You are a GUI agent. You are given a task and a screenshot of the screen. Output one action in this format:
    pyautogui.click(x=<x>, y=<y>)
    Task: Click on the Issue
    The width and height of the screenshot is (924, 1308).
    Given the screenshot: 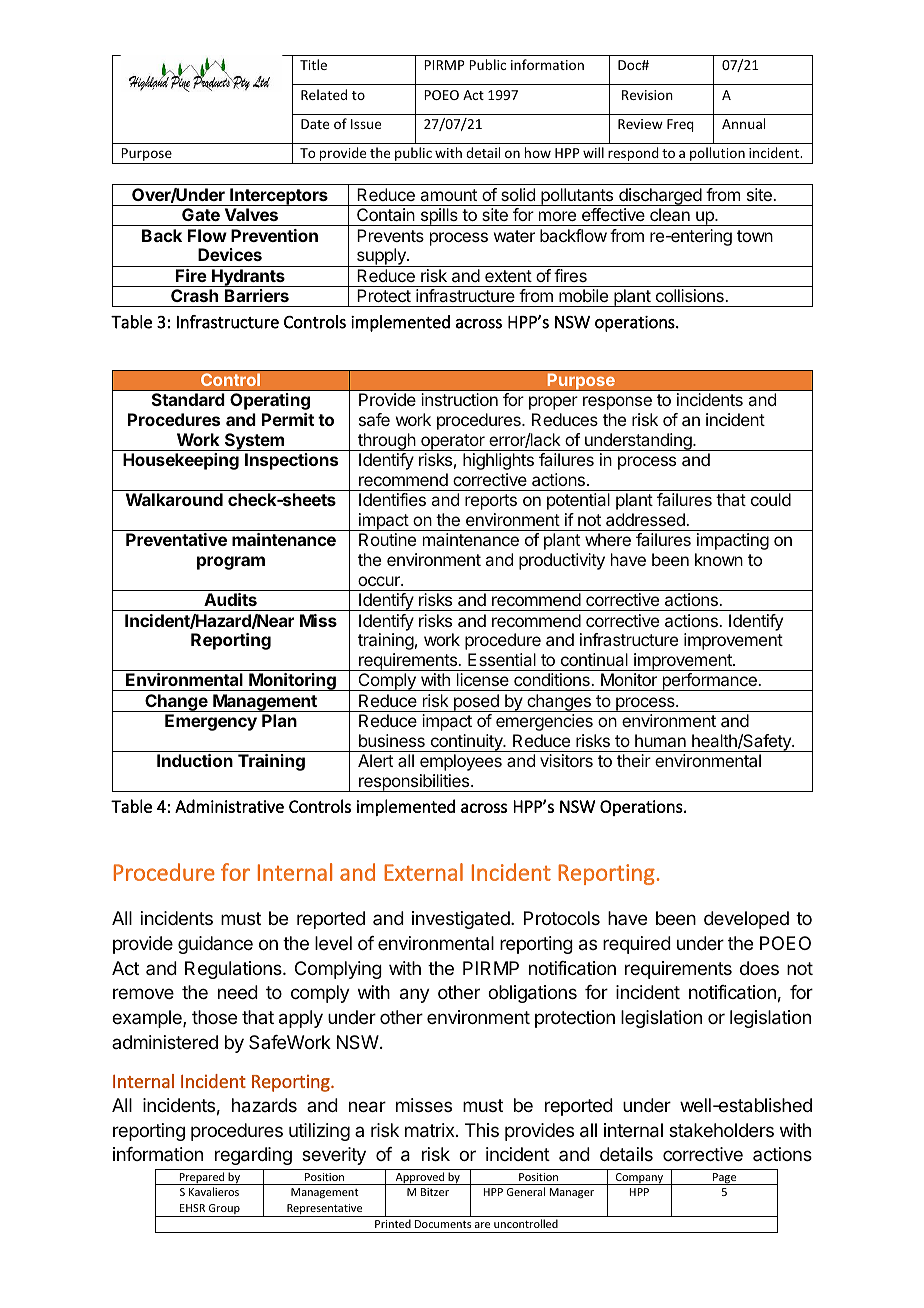 What is the action you would take?
    pyautogui.click(x=366, y=124)
